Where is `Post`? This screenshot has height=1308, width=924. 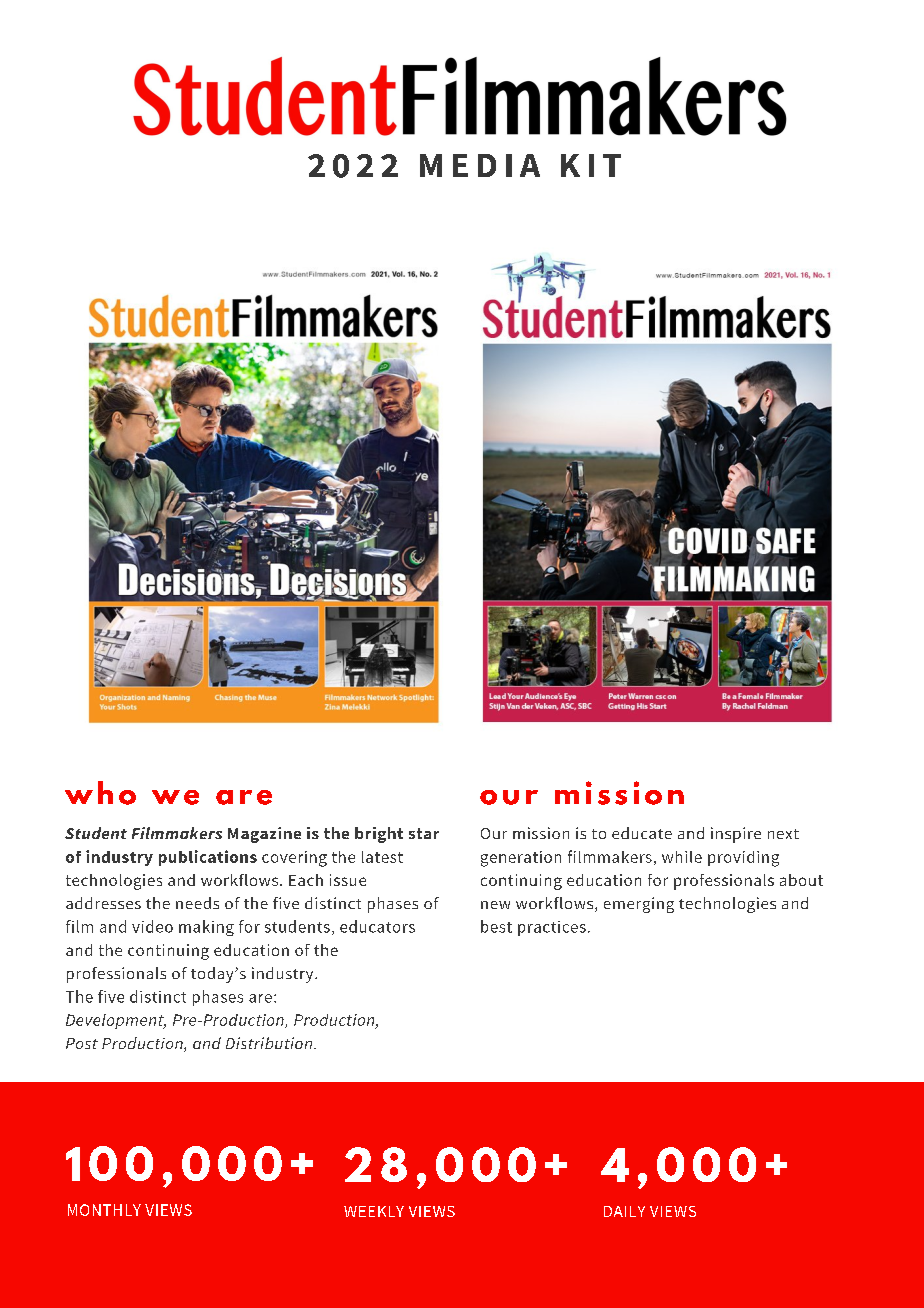 Post is located at coordinates (82, 1043).
